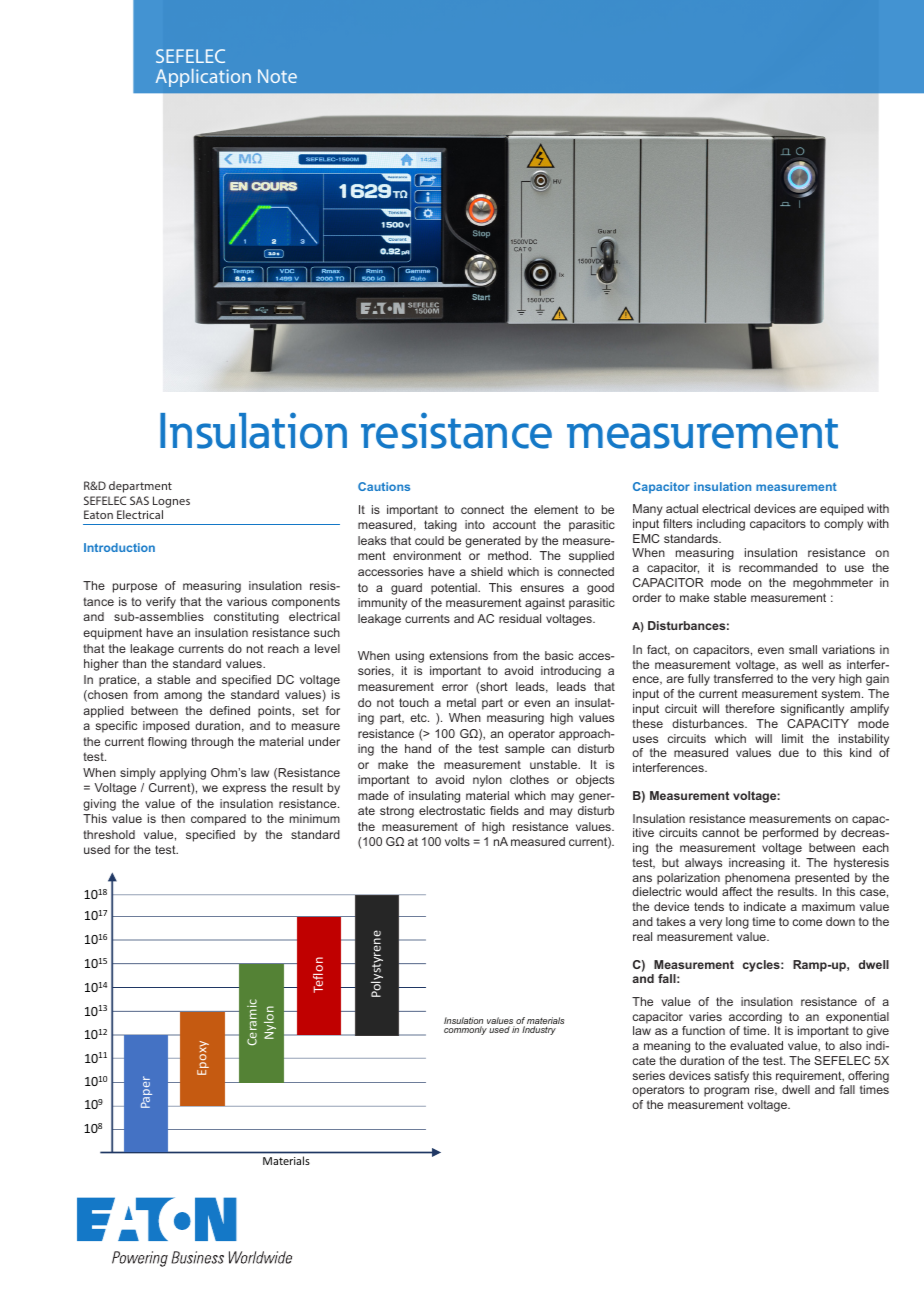  I want to click on shield, so click(487, 571).
